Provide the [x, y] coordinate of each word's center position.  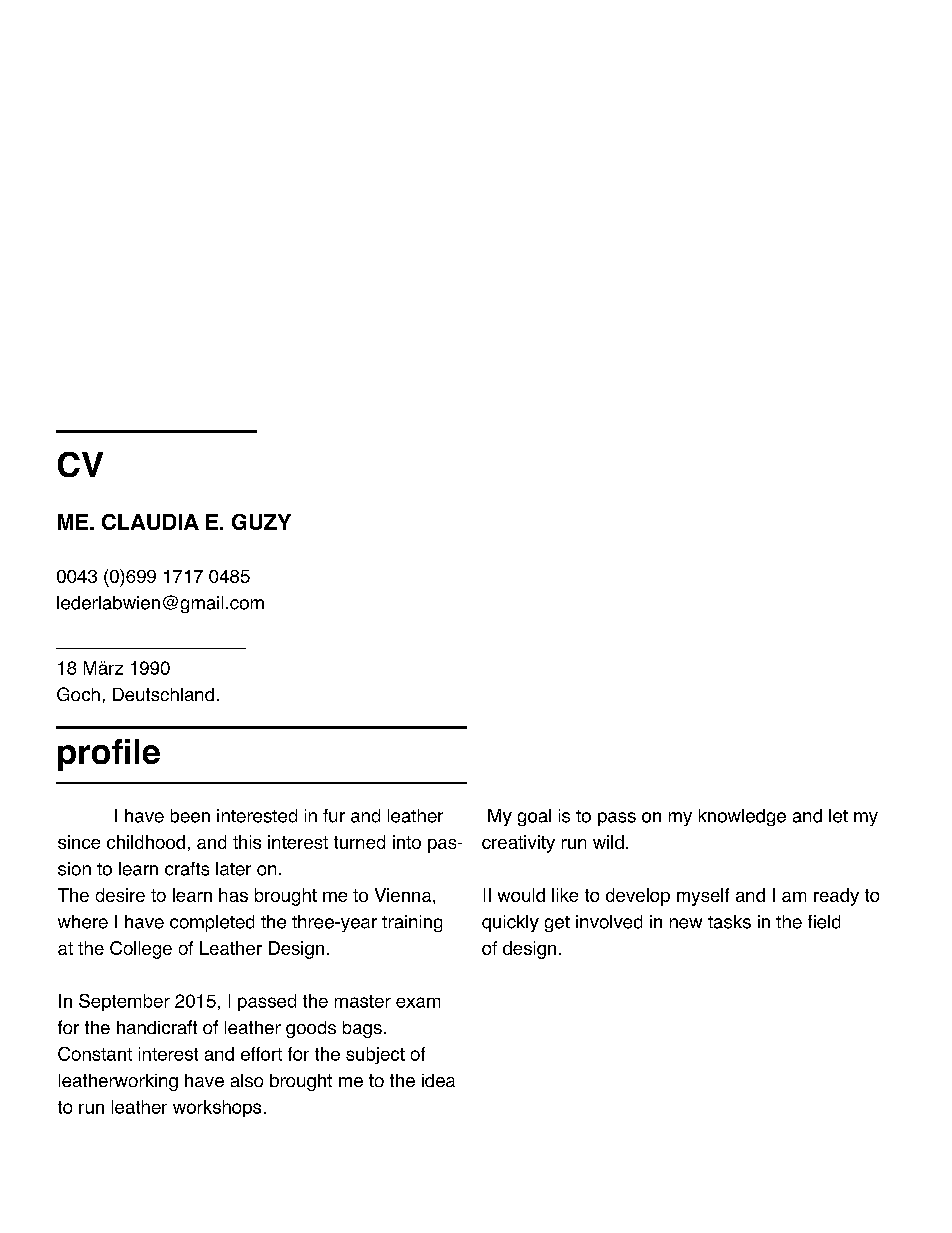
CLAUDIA [150, 522]
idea [438, 1080]
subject [375, 1055]
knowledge [742, 817]
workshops [217, 1108]
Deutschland [163, 694]
